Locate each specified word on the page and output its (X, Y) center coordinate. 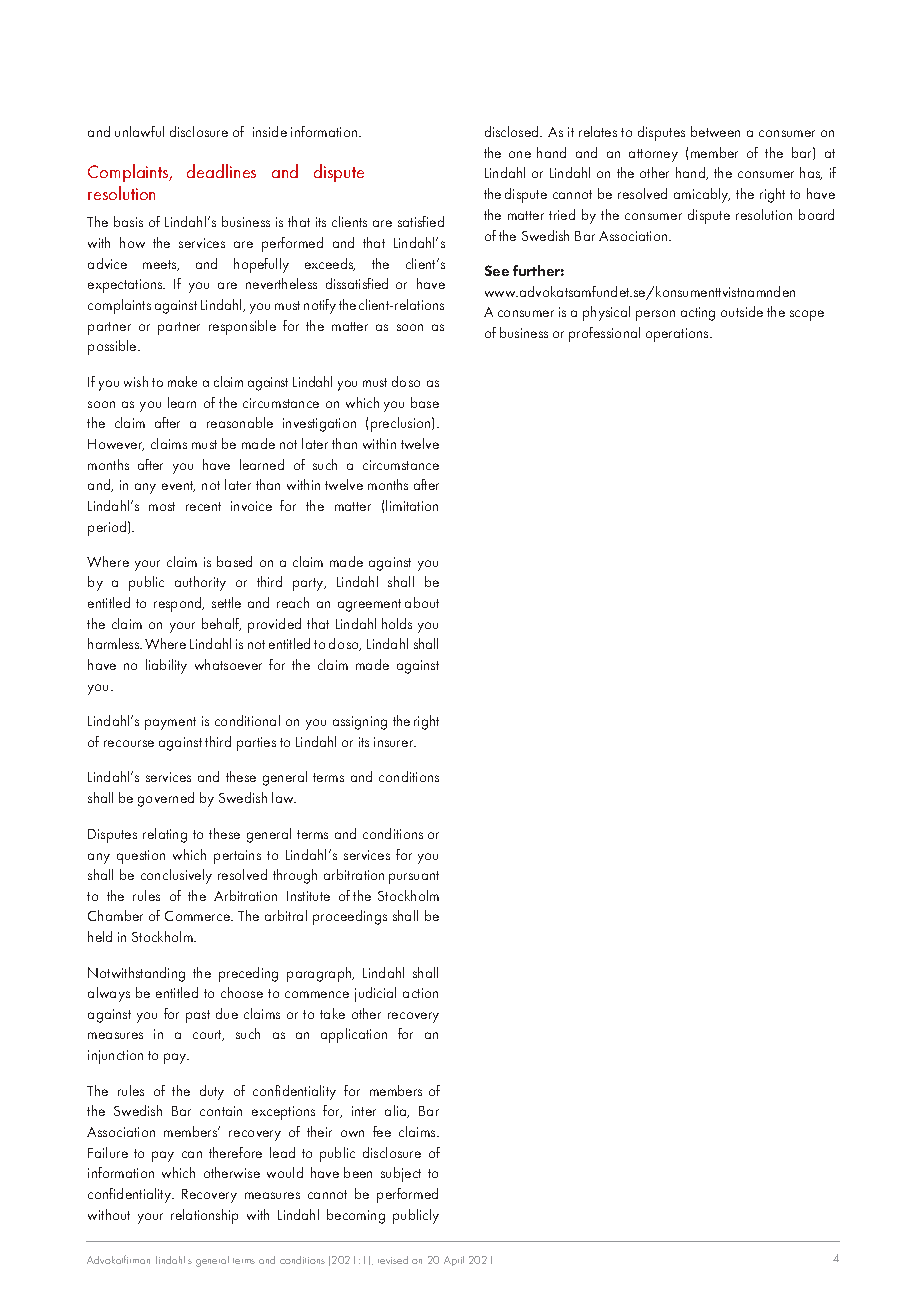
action (420, 993)
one (520, 154)
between (715, 131)
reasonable (240, 422)
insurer (395, 742)
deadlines (221, 171)
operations (678, 335)
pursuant (414, 877)
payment (170, 723)
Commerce (199, 916)
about (422, 602)
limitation (412, 505)
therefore (235, 1152)
